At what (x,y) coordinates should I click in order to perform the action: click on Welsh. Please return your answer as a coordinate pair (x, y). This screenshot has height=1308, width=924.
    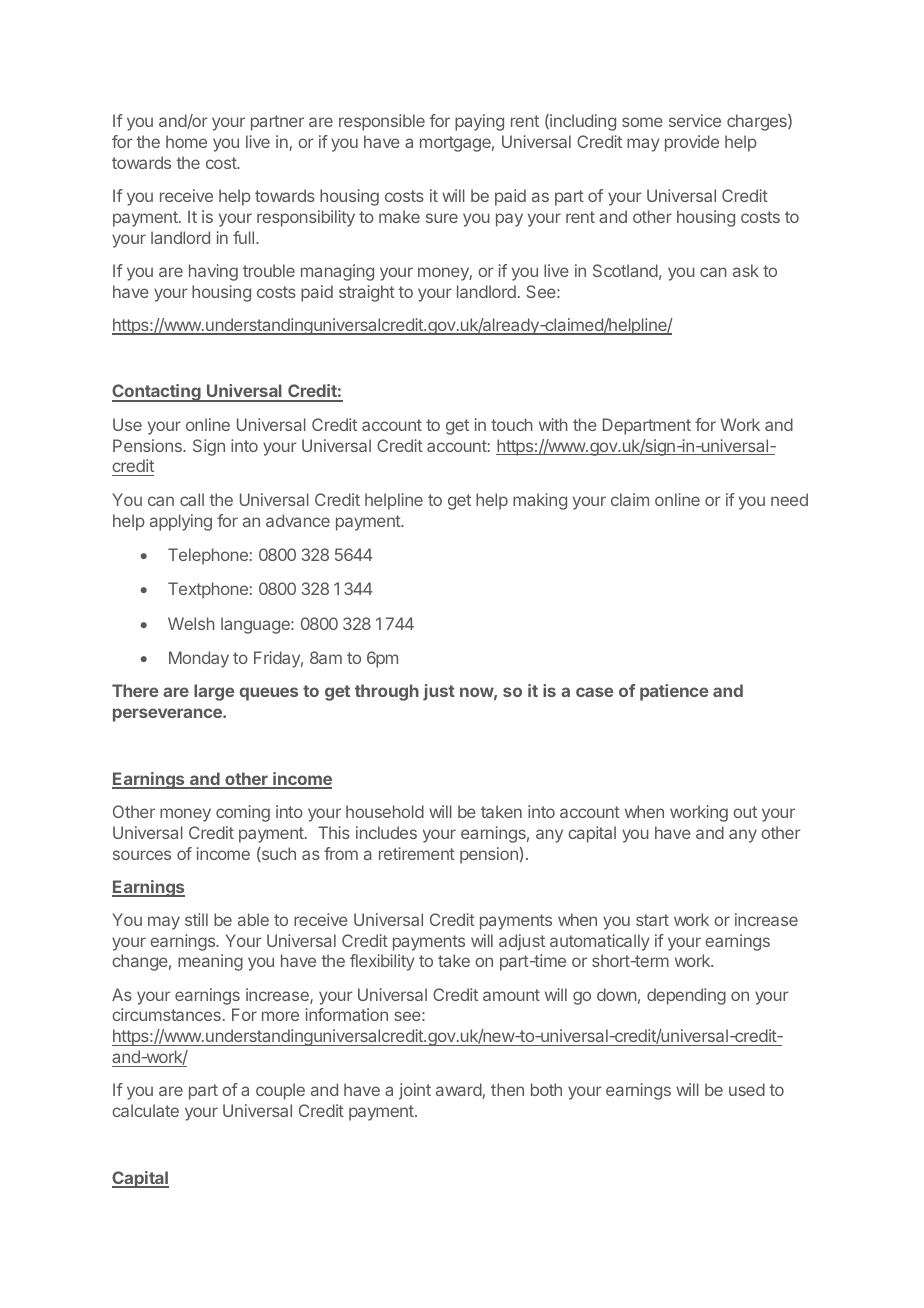
    Looking at the image, I should click on (191, 623).
